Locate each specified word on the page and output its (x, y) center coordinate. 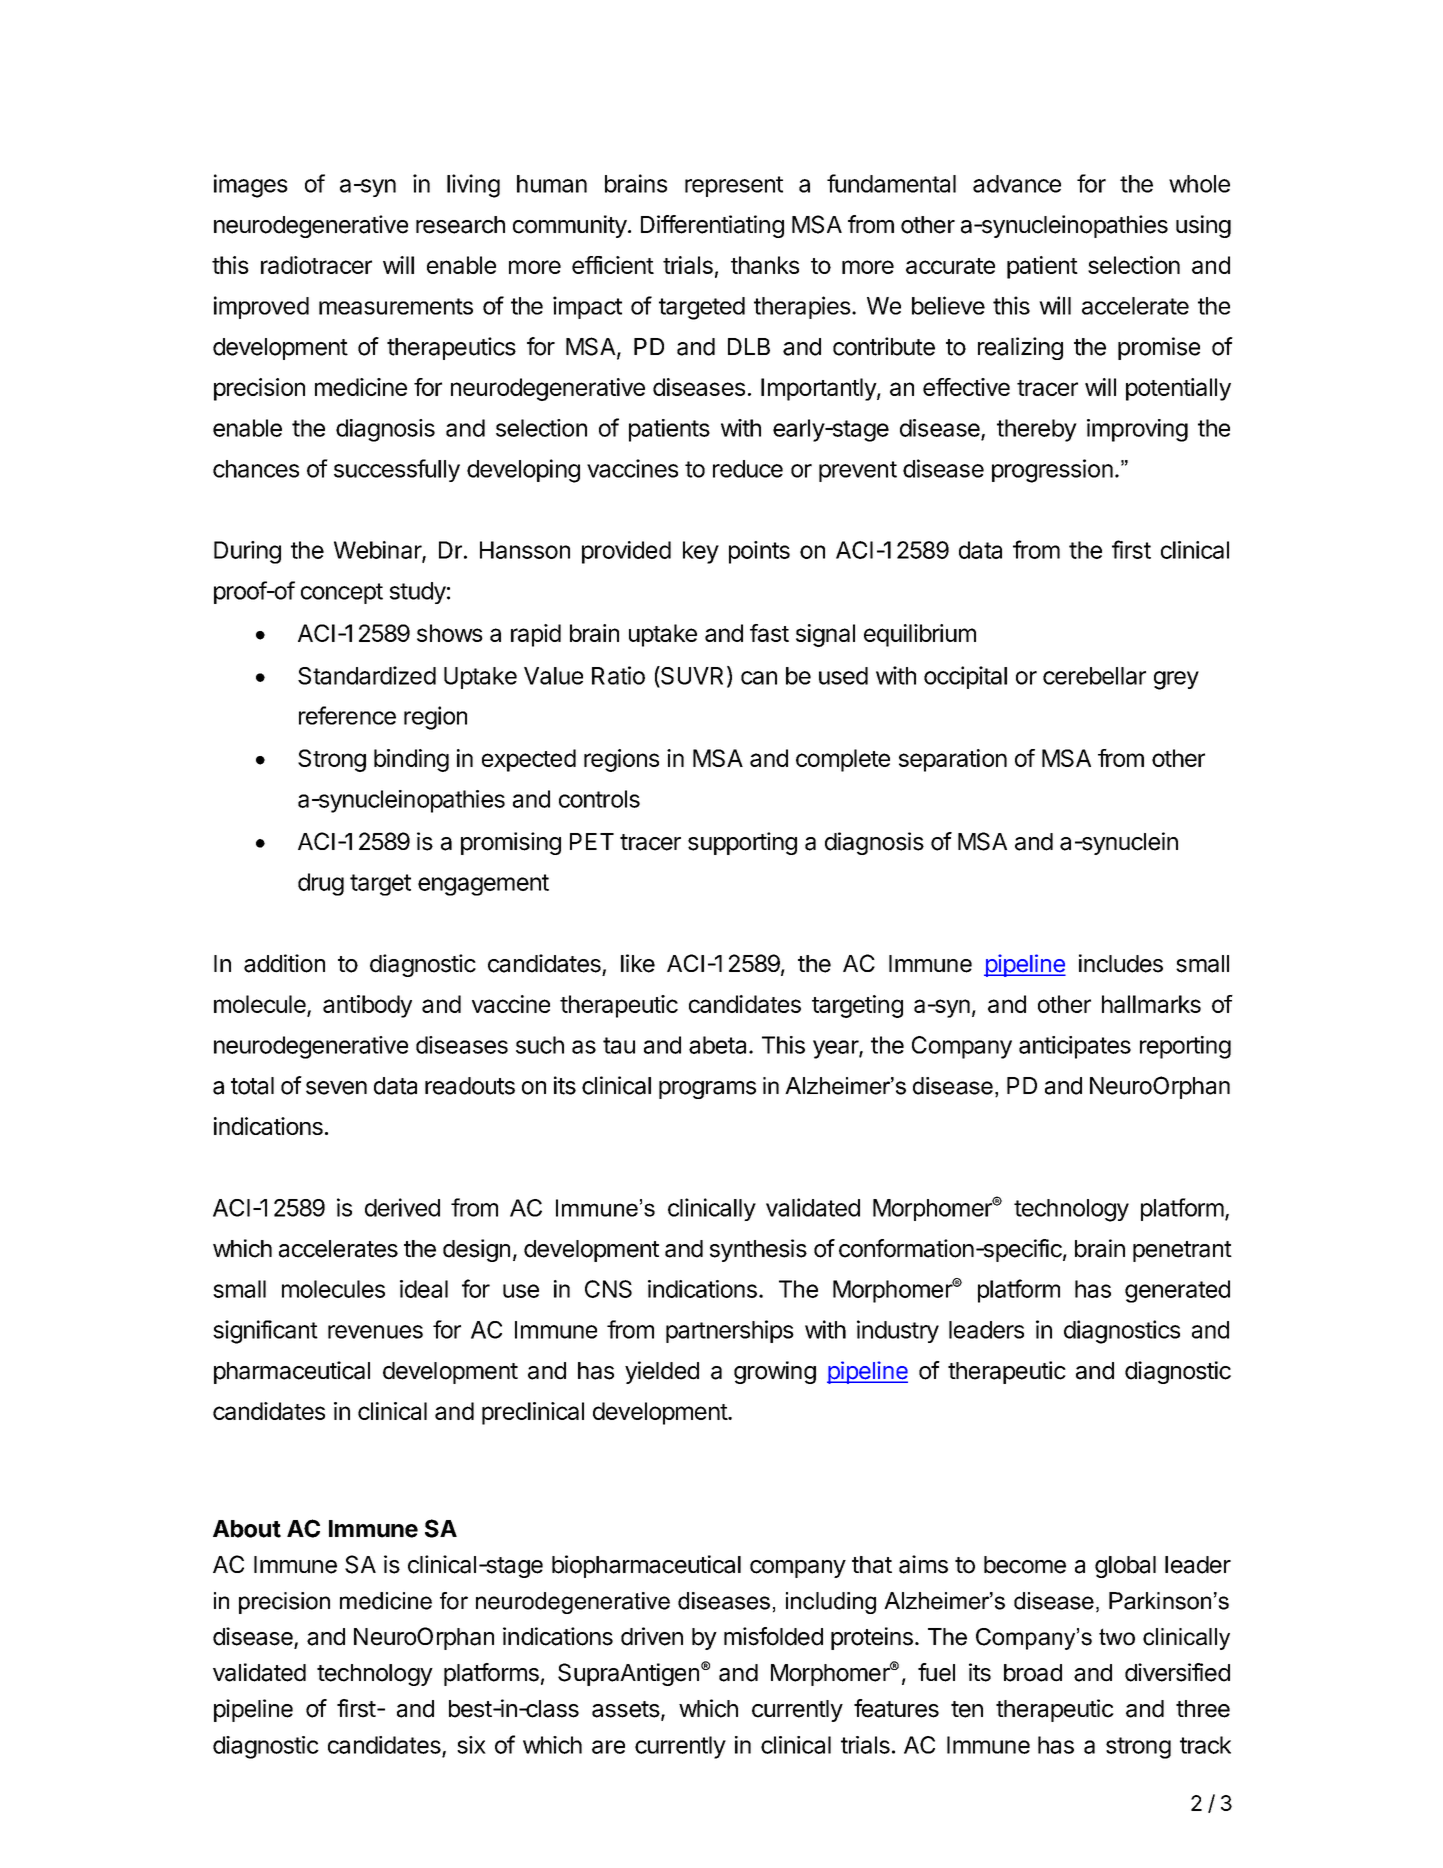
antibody (367, 1006)
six (471, 1745)
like (638, 963)
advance (1017, 184)
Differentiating (712, 226)
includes (1121, 963)
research (460, 225)
